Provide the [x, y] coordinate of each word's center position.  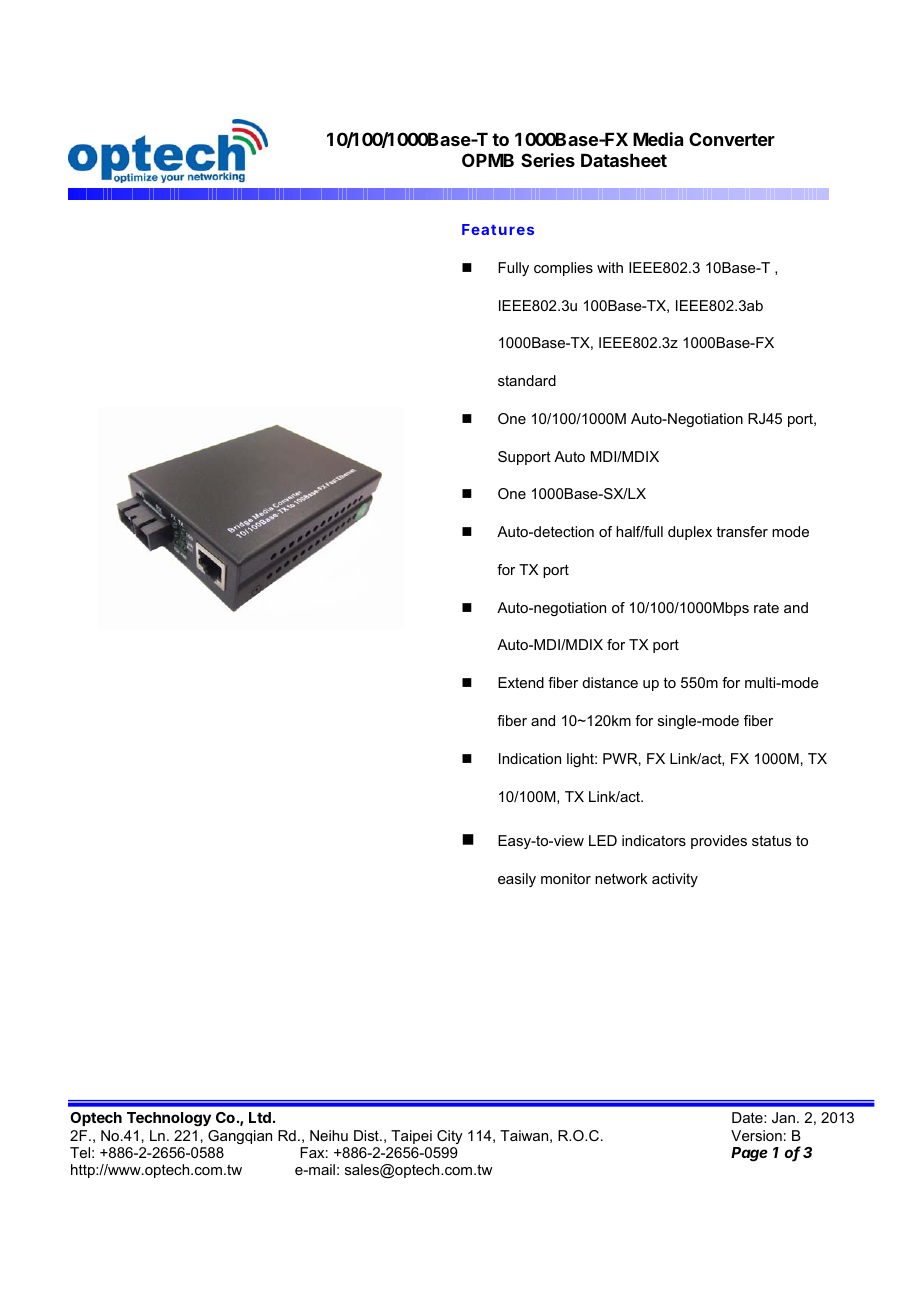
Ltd [260, 1117]
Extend [521, 682]
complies [563, 269]
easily [517, 880]
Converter [732, 139]
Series [548, 160]
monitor [566, 878]
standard [527, 380]
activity [675, 880]
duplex [690, 533]
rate [766, 608]
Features [498, 229]
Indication [530, 758]
